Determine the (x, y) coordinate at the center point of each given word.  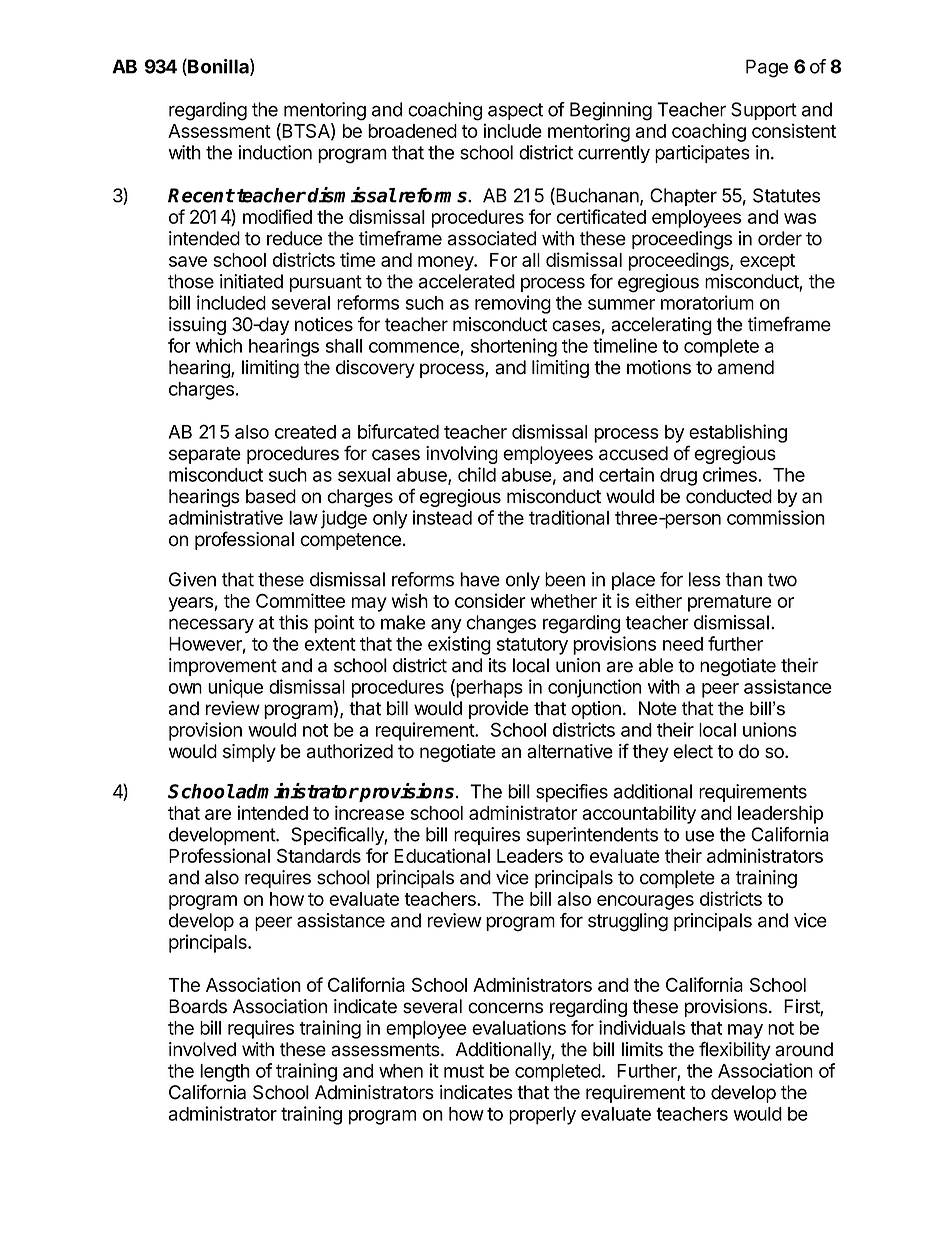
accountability (639, 814)
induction (275, 152)
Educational (442, 855)
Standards (319, 855)
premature (730, 603)
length (225, 1073)
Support (764, 111)
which (219, 345)
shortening (514, 347)
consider (490, 600)
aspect (515, 111)
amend (745, 367)
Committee (300, 600)
